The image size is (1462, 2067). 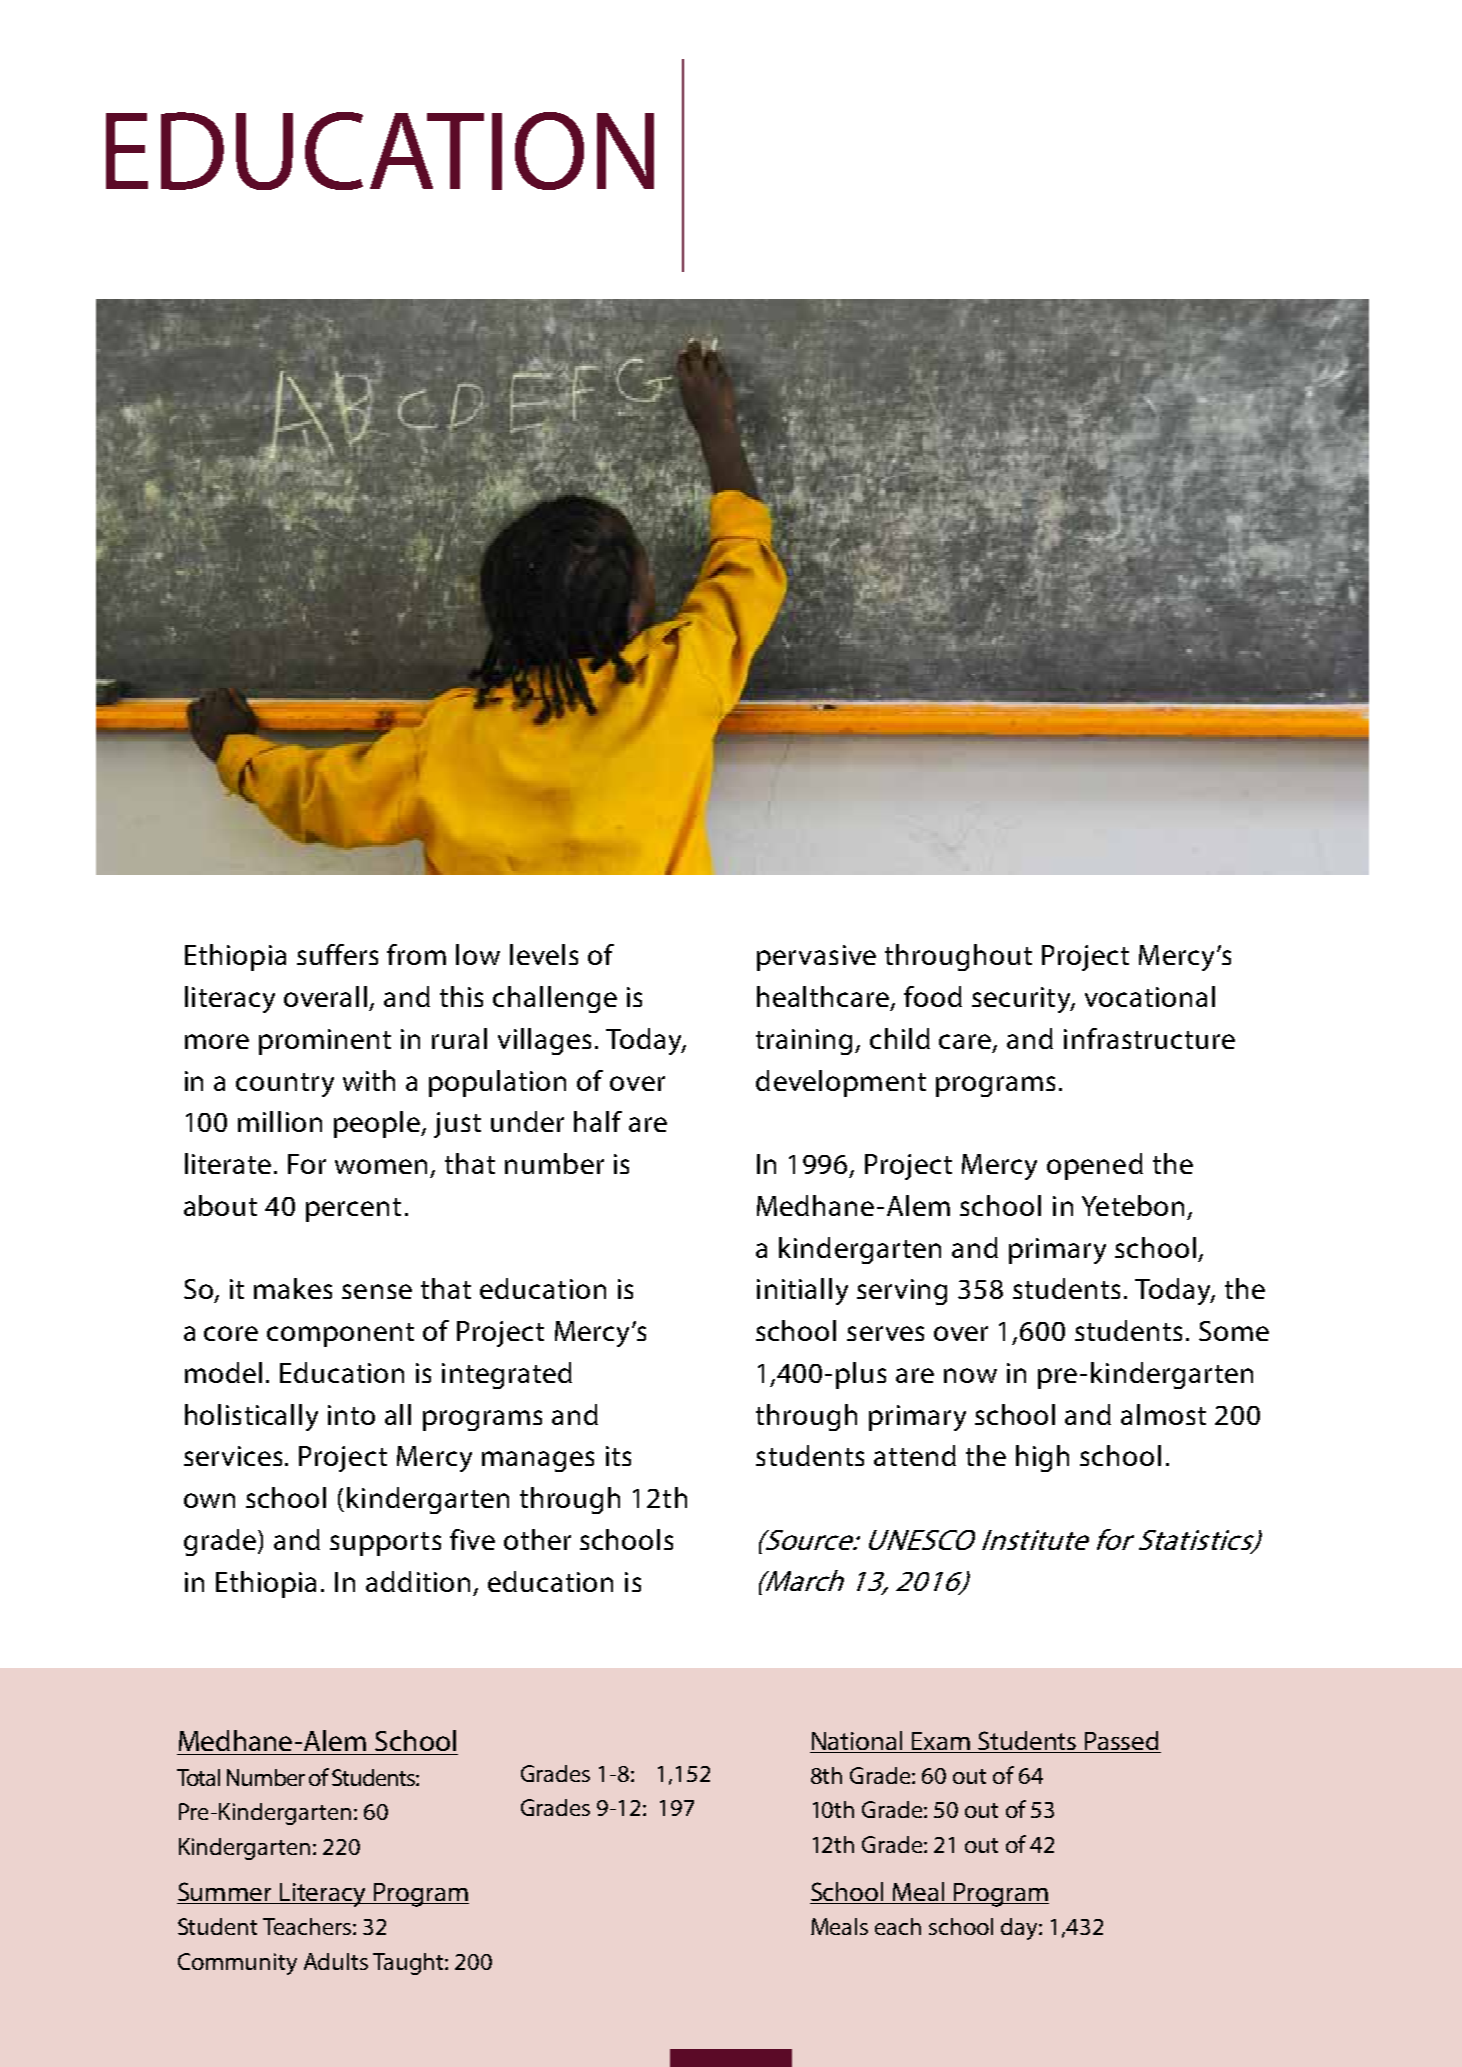 What do you see at coordinates (336, 1961) in the screenshot?
I see `Adults` at bounding box center [336, 1961].
